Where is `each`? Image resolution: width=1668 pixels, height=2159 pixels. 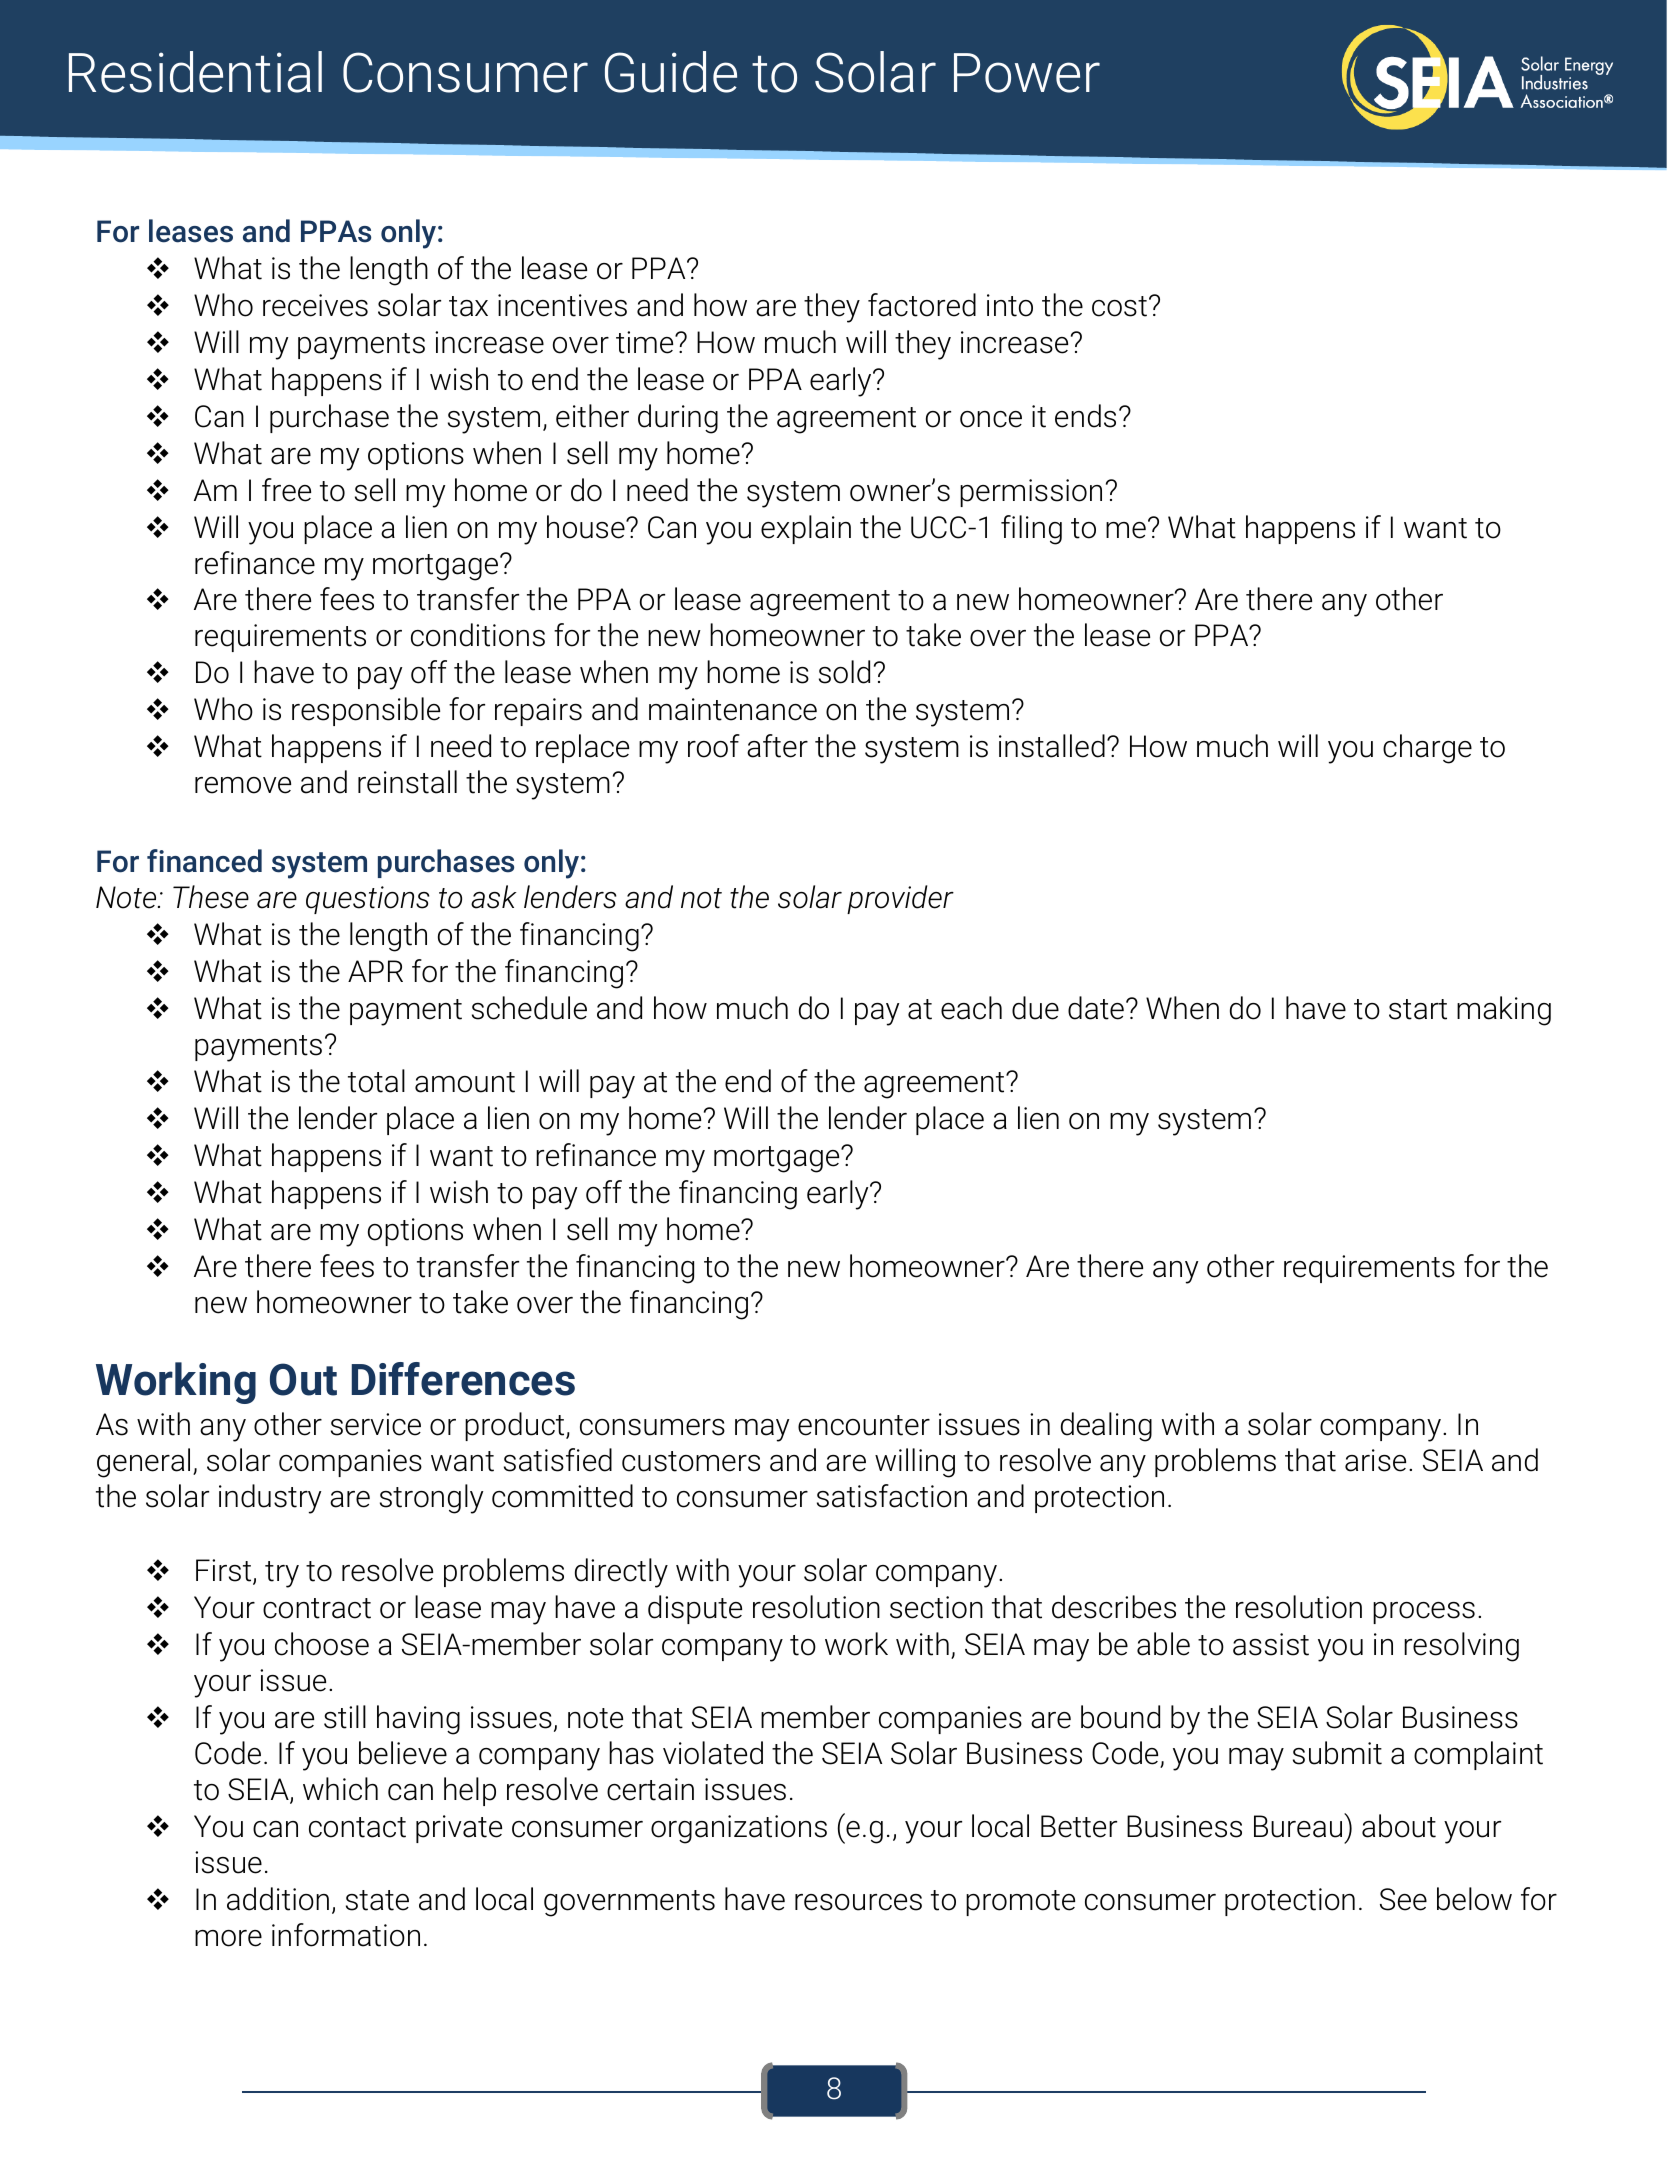 each is located at coordinates (971, 1008).
